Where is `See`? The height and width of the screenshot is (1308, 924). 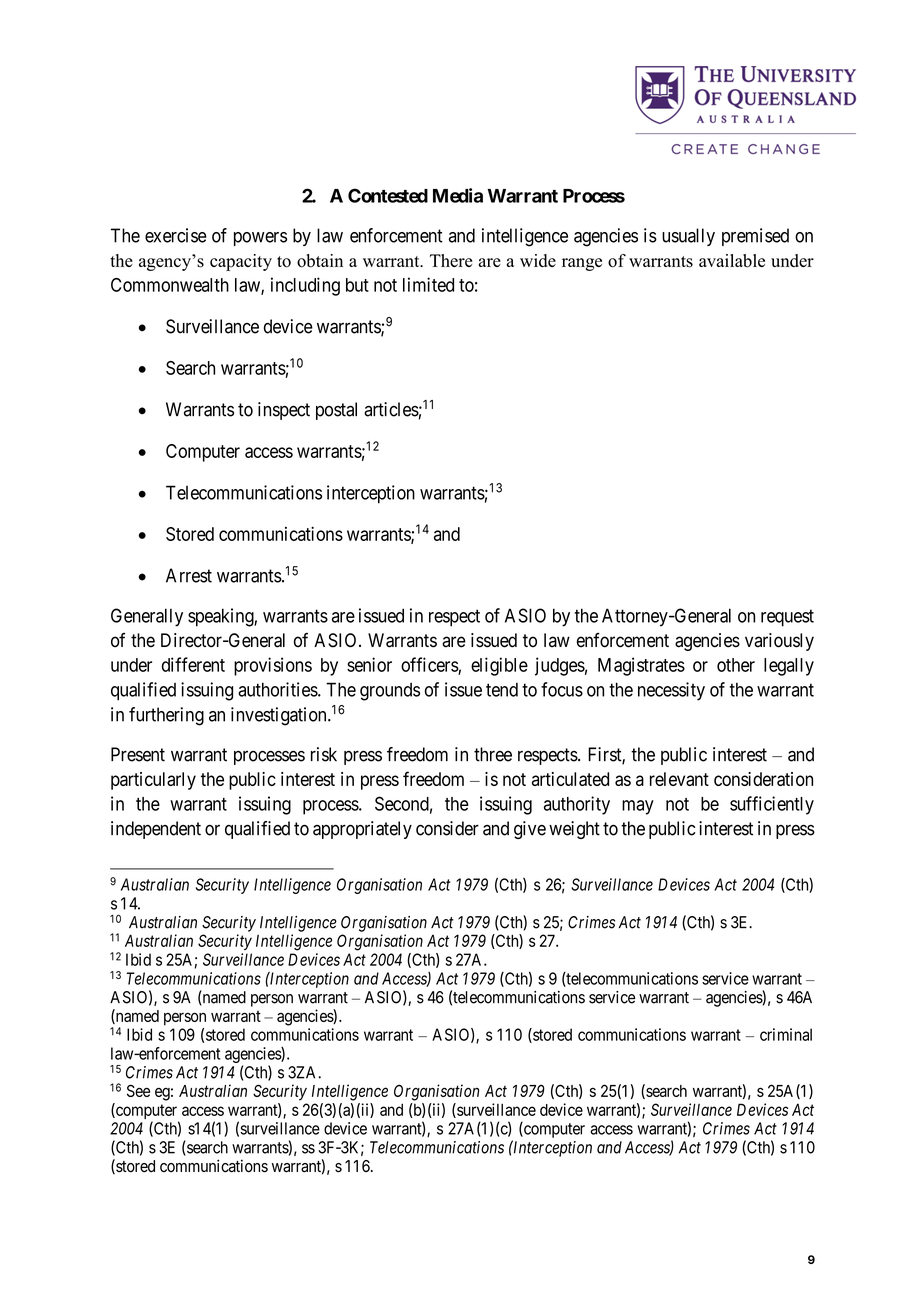
See is located at coordinates (138, 1090).
